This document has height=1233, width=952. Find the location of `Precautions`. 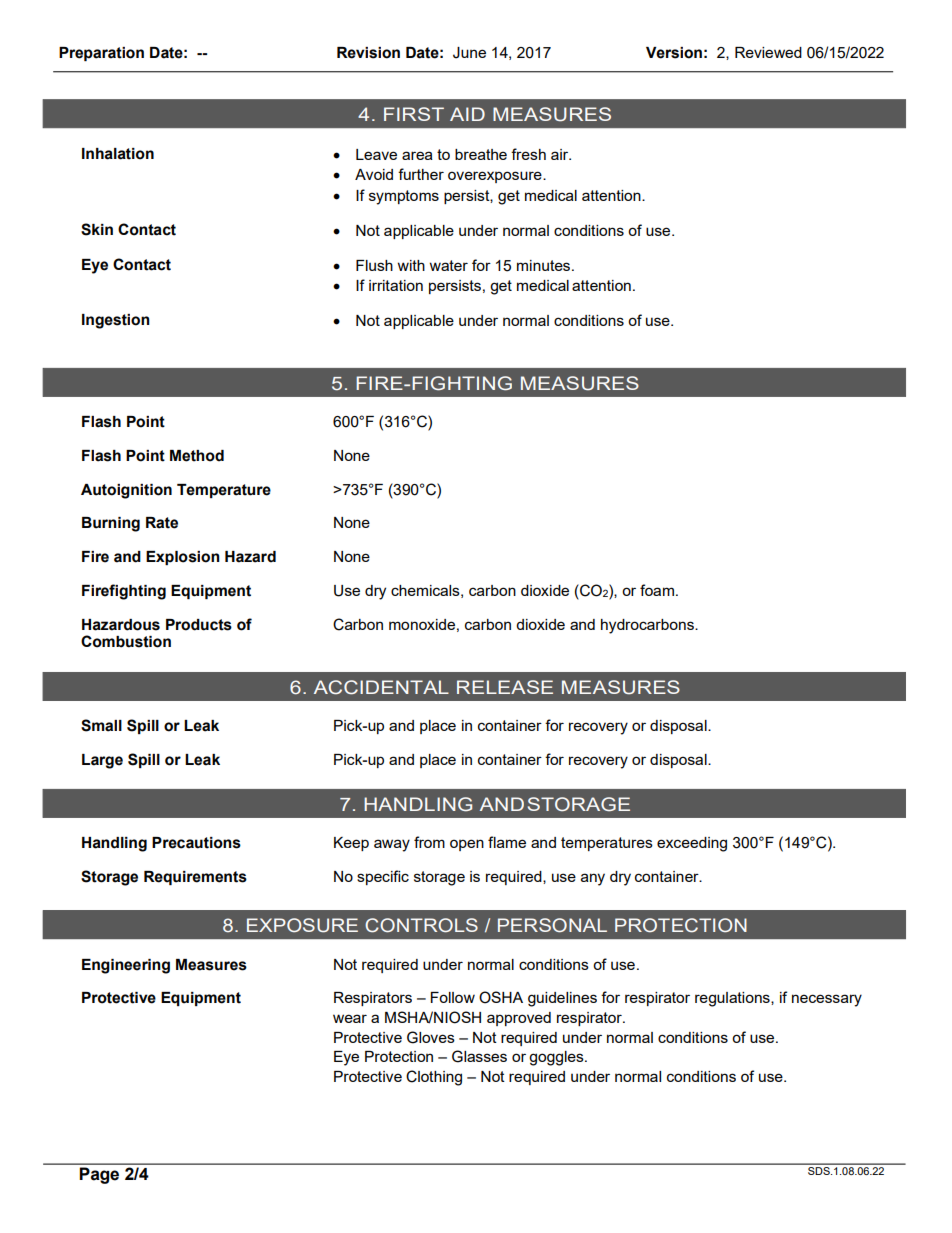

Precautions is located at coordinates (196, 843).
